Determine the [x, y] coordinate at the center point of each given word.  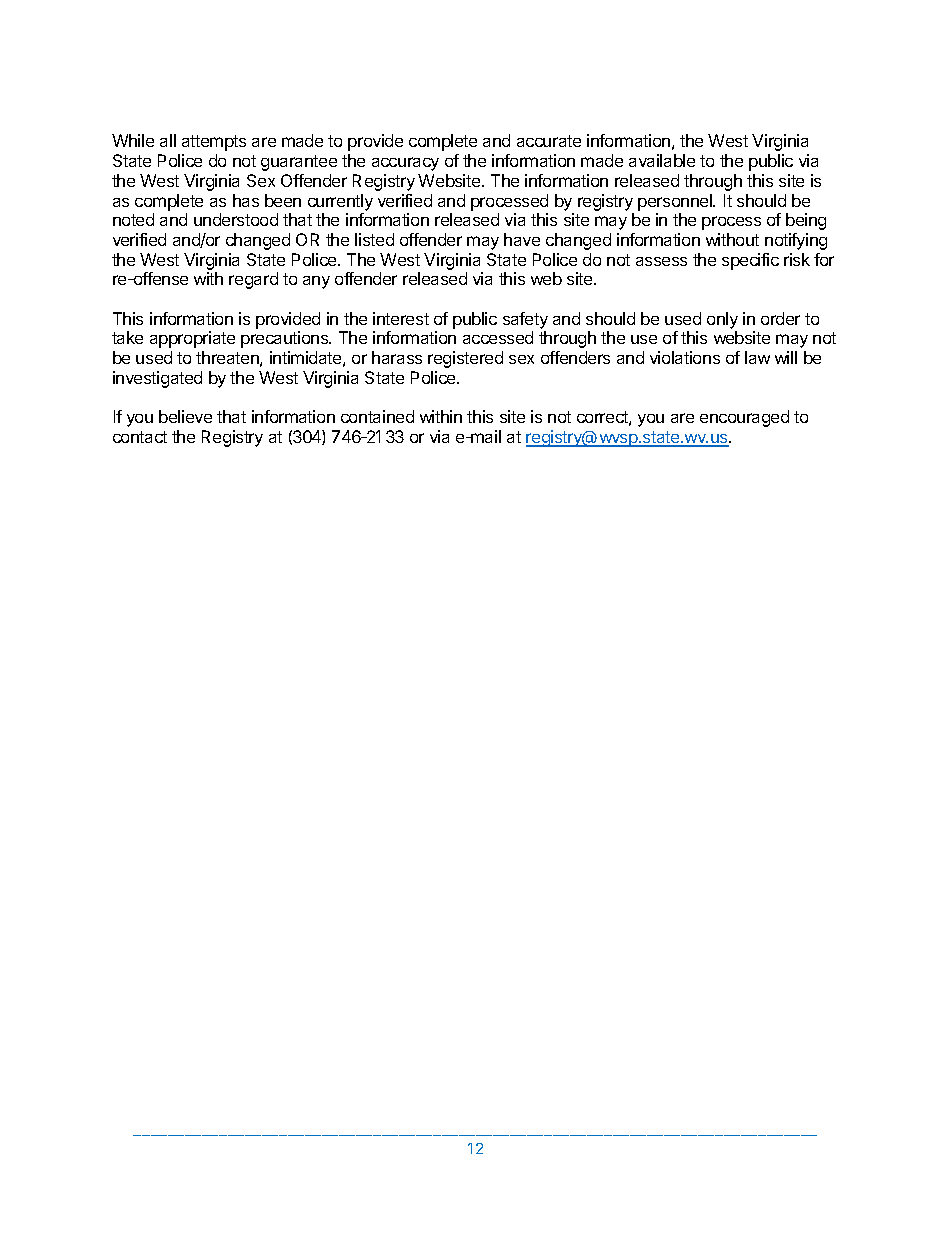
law [757, 357]
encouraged [744, 418]
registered [465, 359]
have [522, 239]
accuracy [405, 164]
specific [750, 261]
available [662, 160]
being [806, 221]
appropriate [192, 339]
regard [253, 280]
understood [236, 219]
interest [401, 318]
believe [185, 416]
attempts [214, 143]
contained [377, 416]
